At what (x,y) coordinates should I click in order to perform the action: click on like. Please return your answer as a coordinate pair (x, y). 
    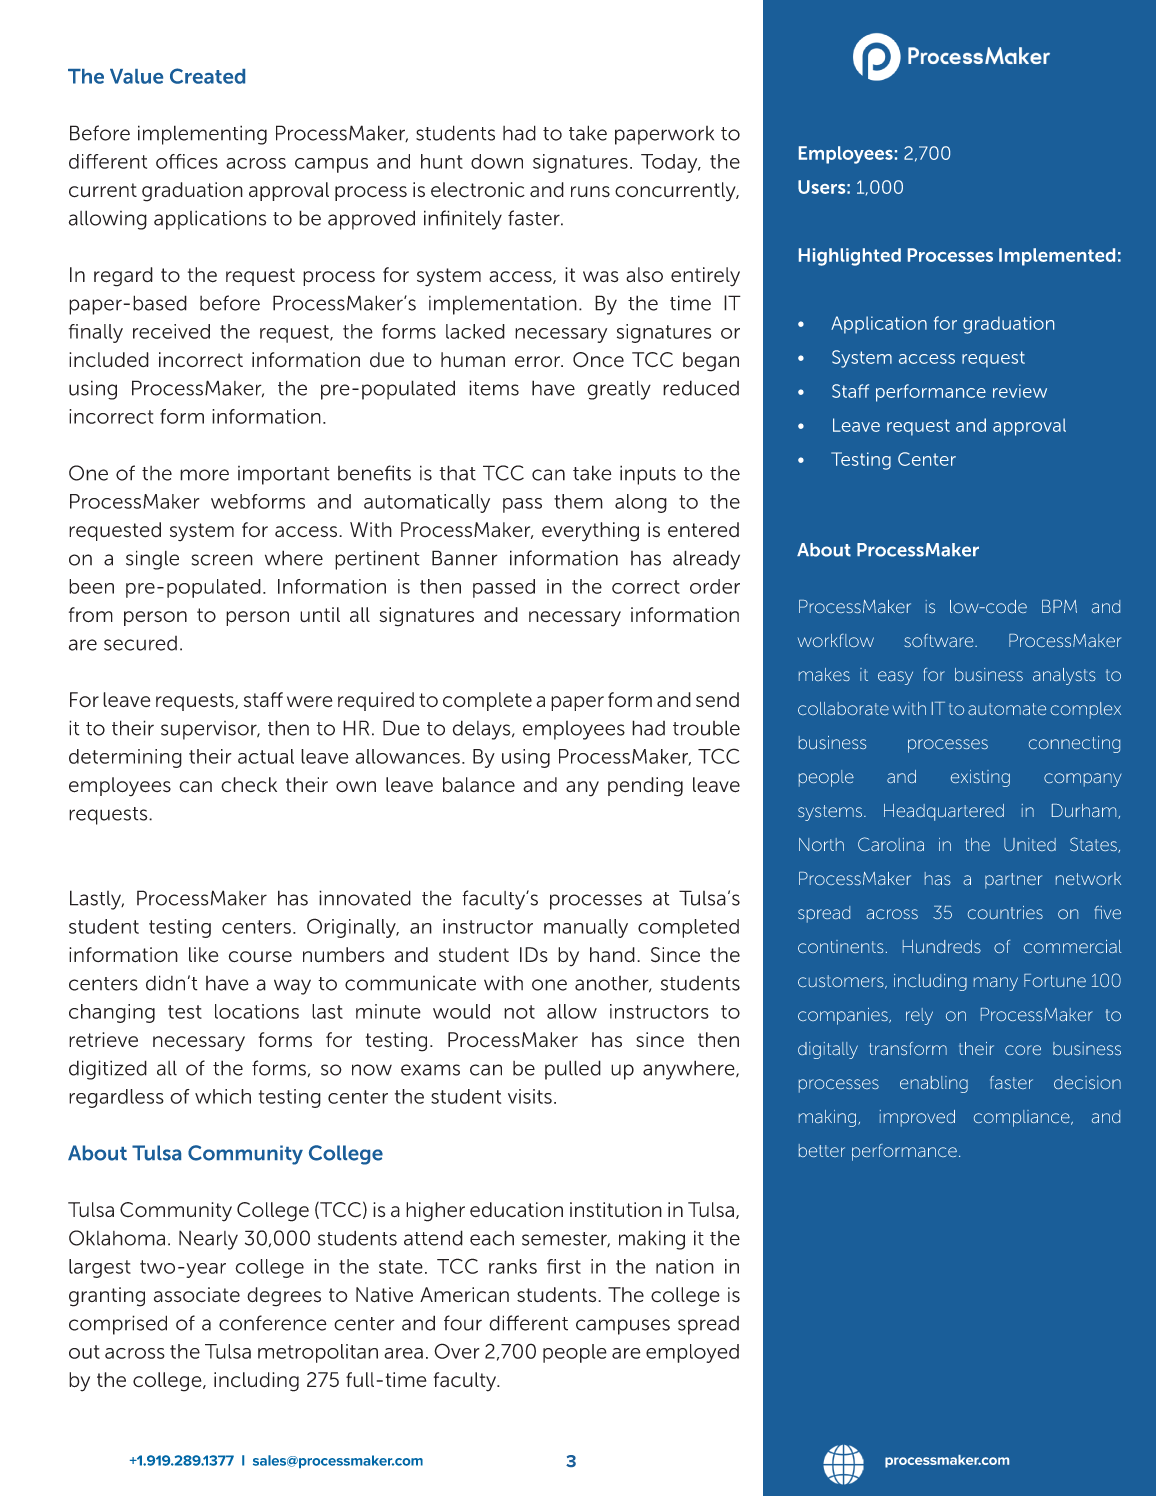
    Looking at the image, I should click on (203, 954).
